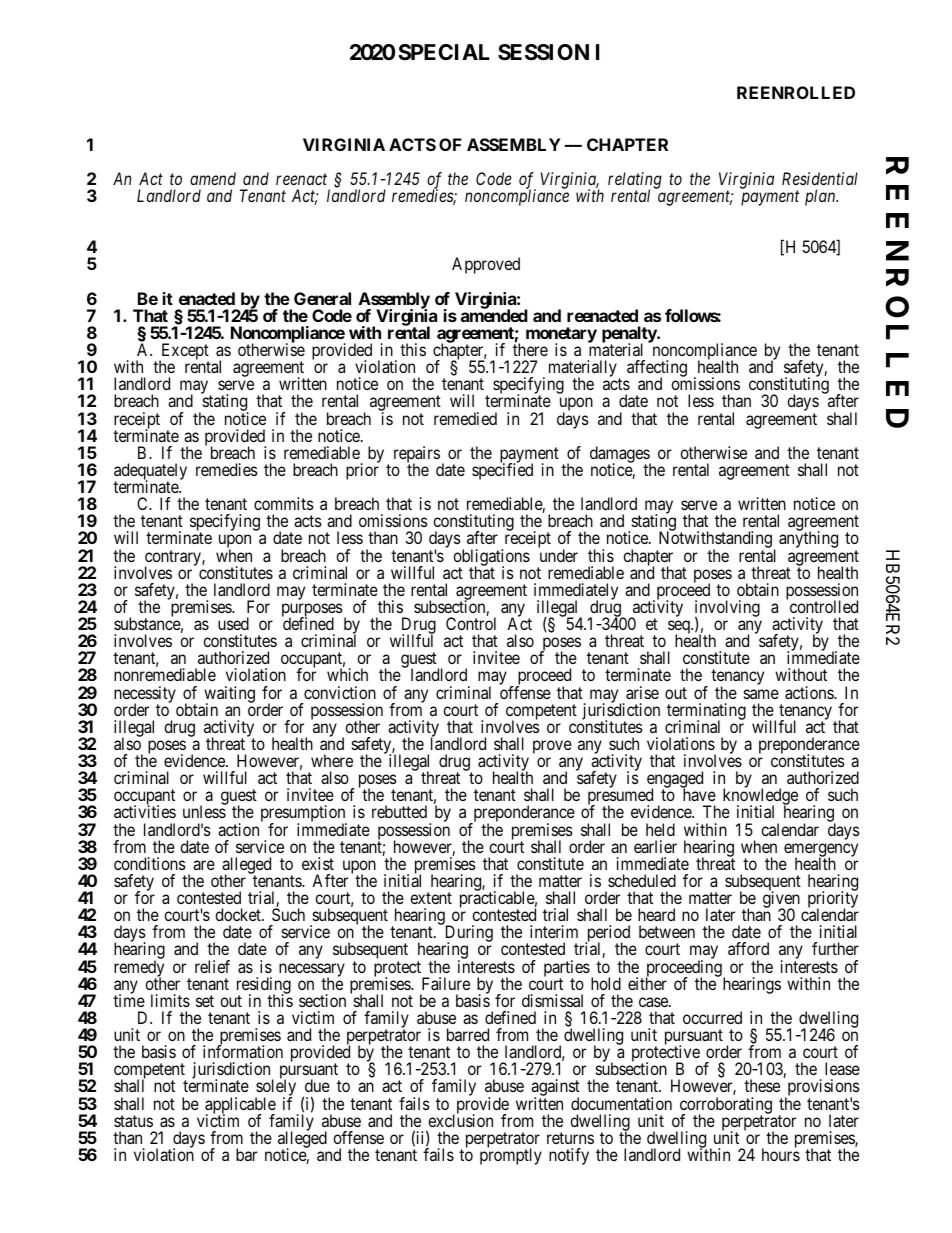 The width and height of the screenshot is (952, 1233). I want to click on adequately, so click(150, 473).
